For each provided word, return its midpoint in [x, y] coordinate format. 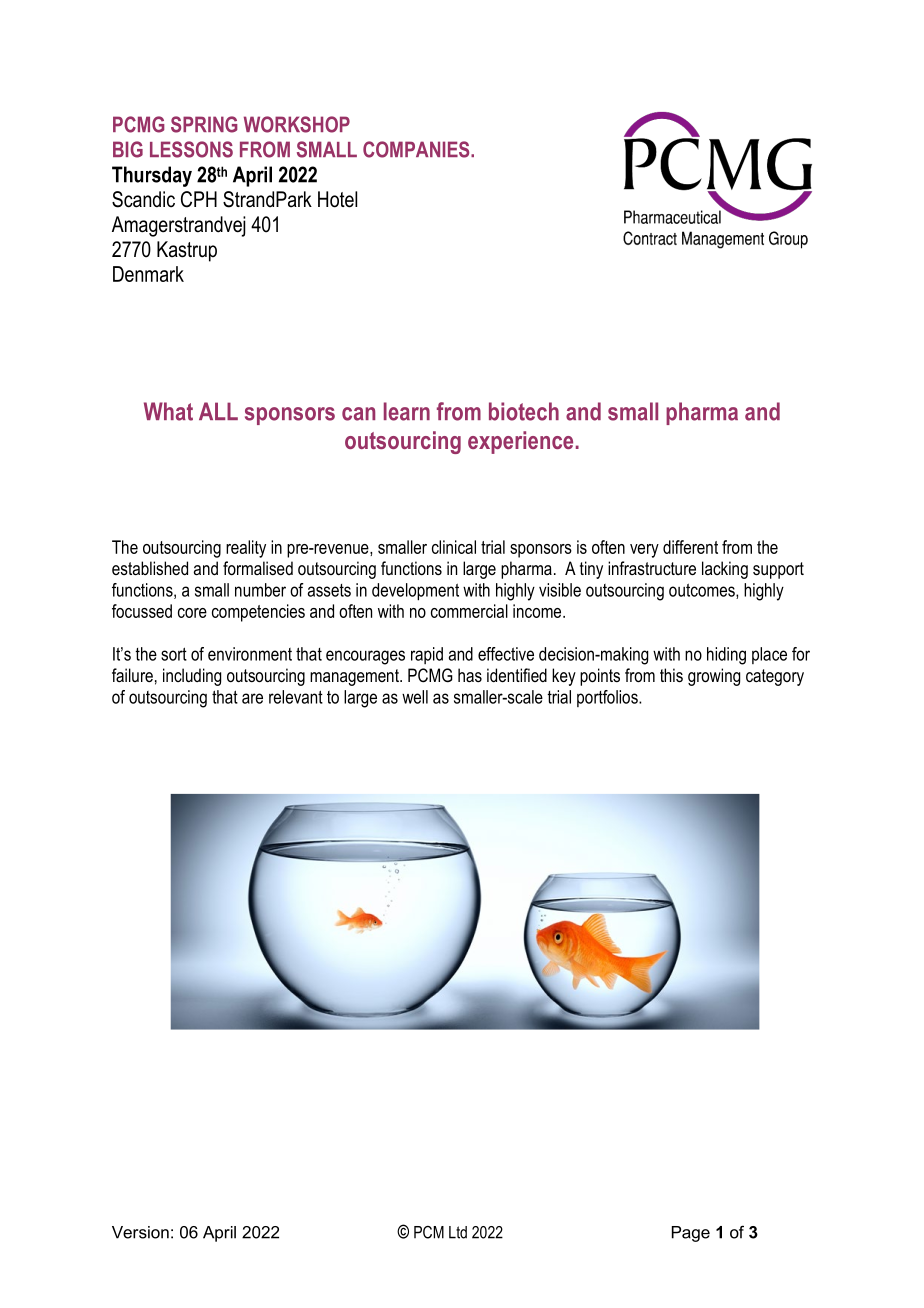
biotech [524, 411]
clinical [454, 547]
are [252, 698]
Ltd [458, 1232]
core [192, 613]
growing [714, 677]
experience [520, 442]
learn [407, 411]
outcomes [703, 591]
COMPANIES [417, 149]
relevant [296, 697]
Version [140, 1232]
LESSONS [191, 149]
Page [691, 1234]
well [415, 697]
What [168, 411]
